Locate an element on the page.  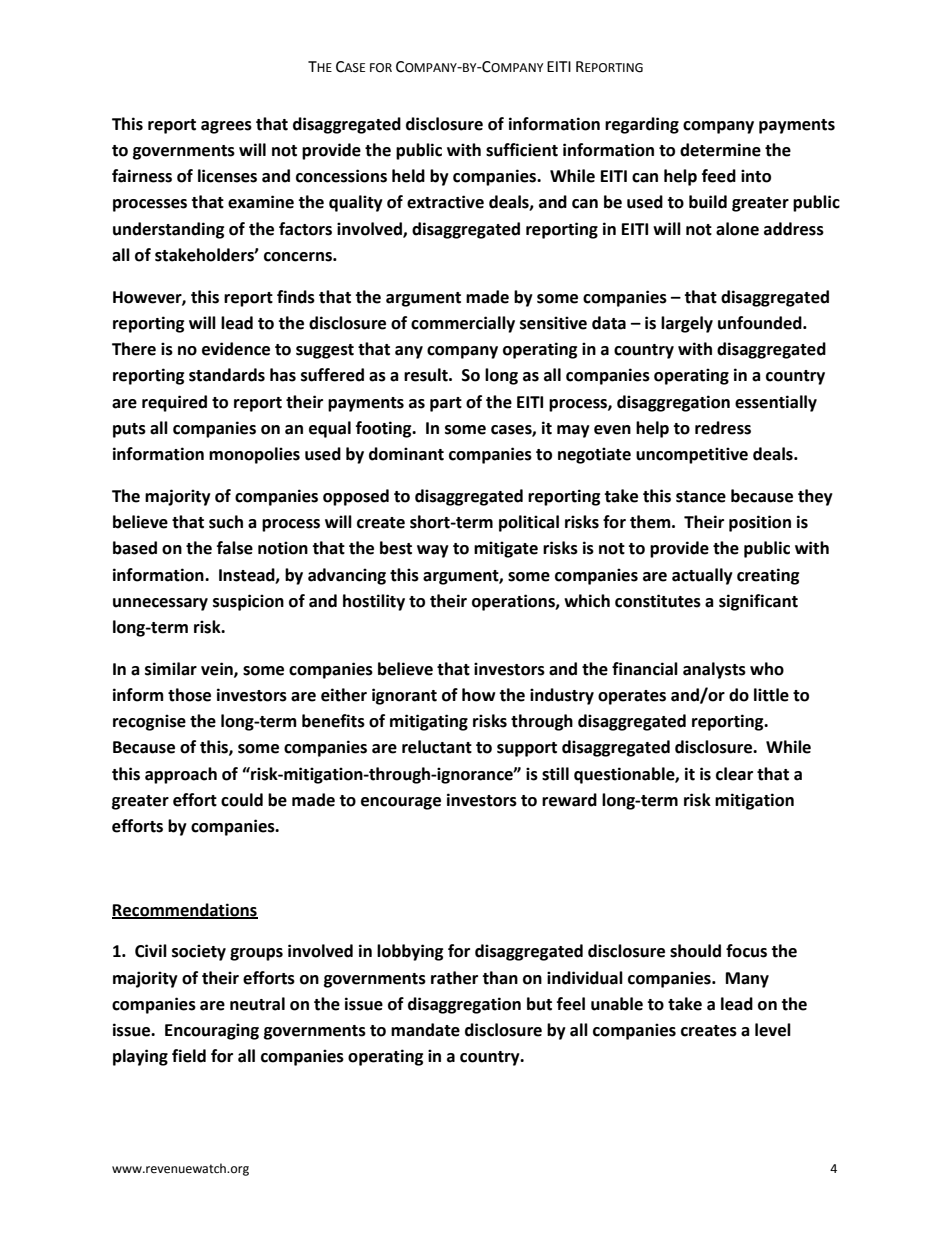
stance is located at coordinates (701, 497).
